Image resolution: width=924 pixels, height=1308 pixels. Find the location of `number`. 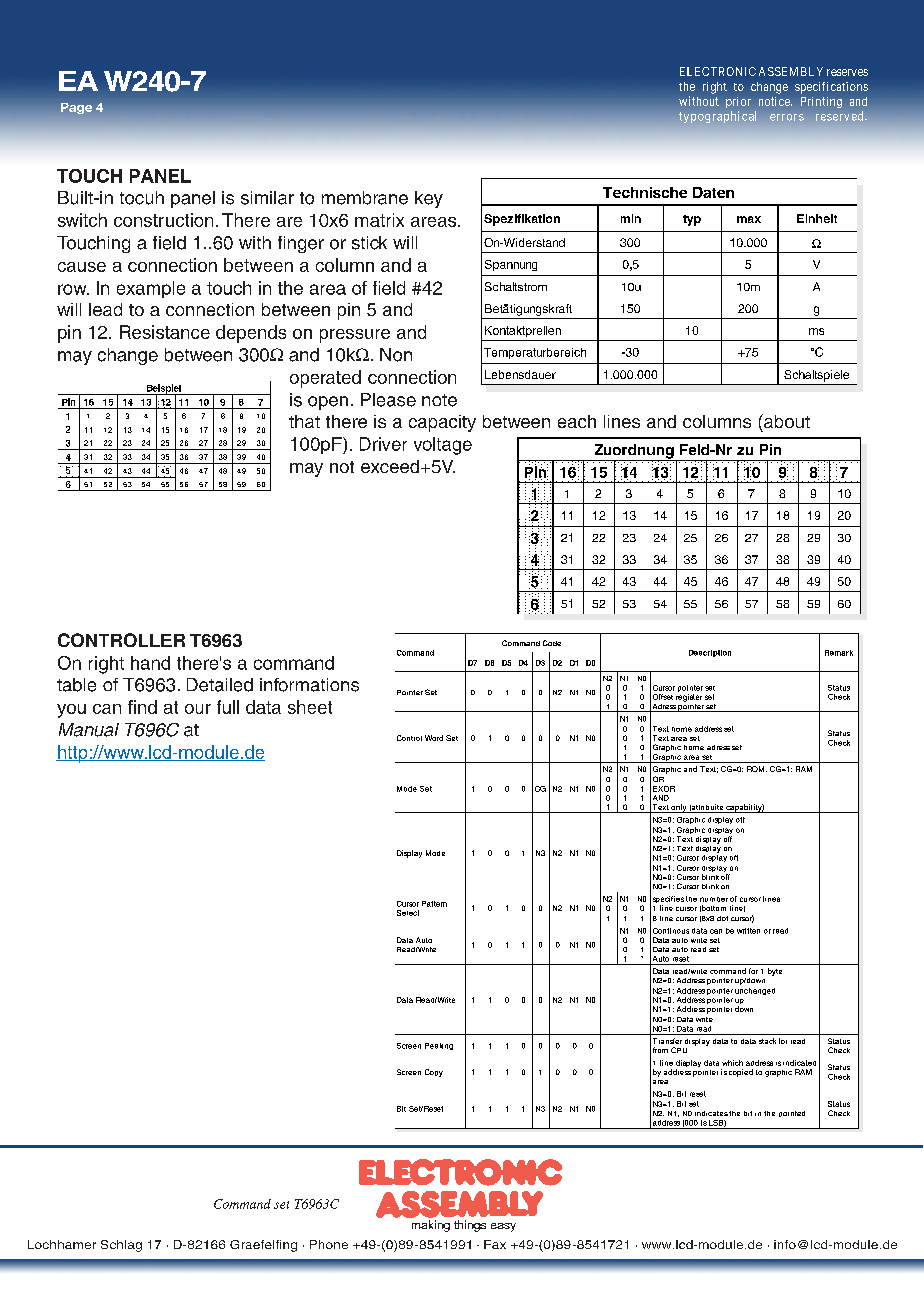

number is located at coordinates (714, 899).
